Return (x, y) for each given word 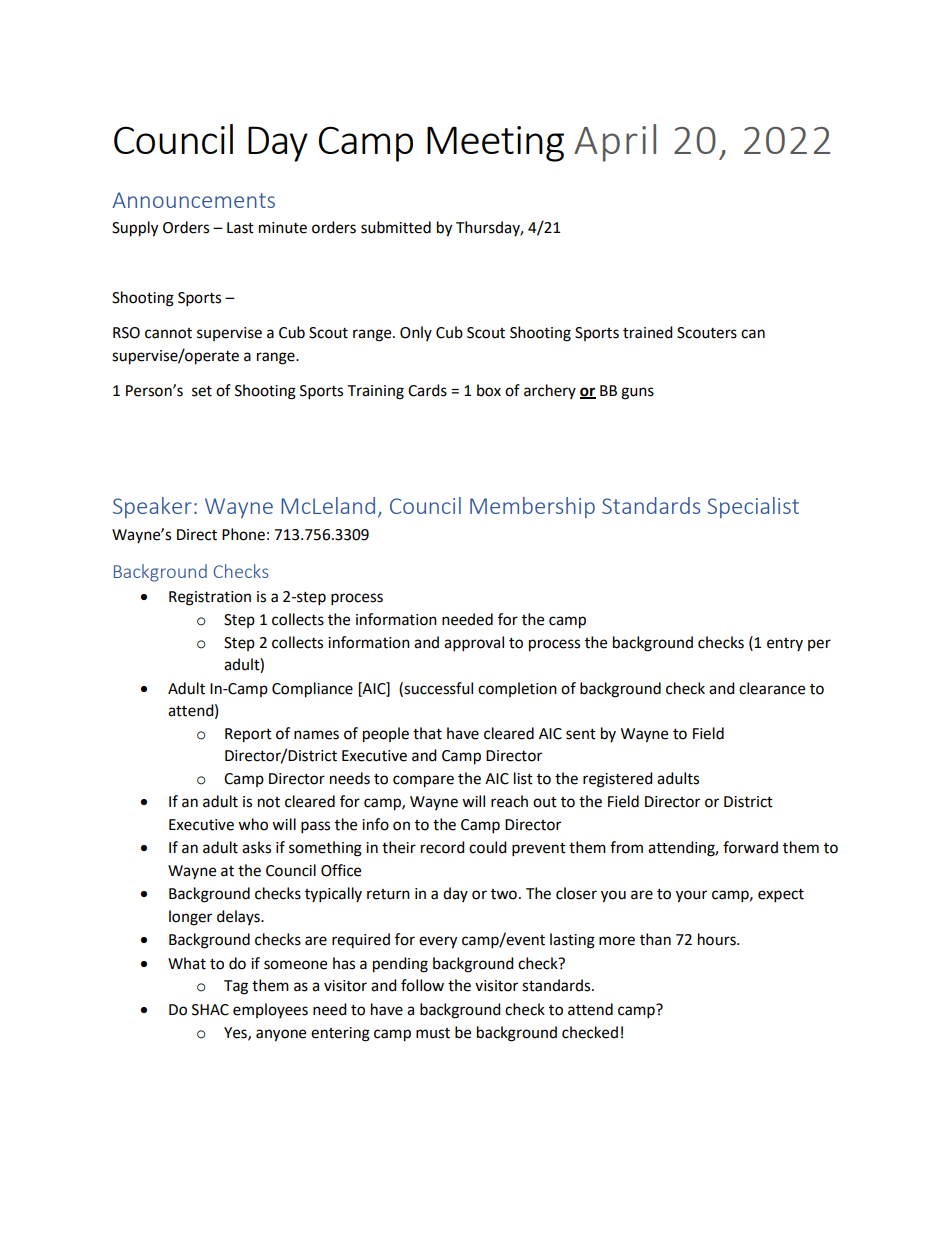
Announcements (193, 200)
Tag (236, 987)
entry (785, 644)
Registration (210, 598)
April (615, 143)
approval (474, 644)
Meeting (495, 144)
